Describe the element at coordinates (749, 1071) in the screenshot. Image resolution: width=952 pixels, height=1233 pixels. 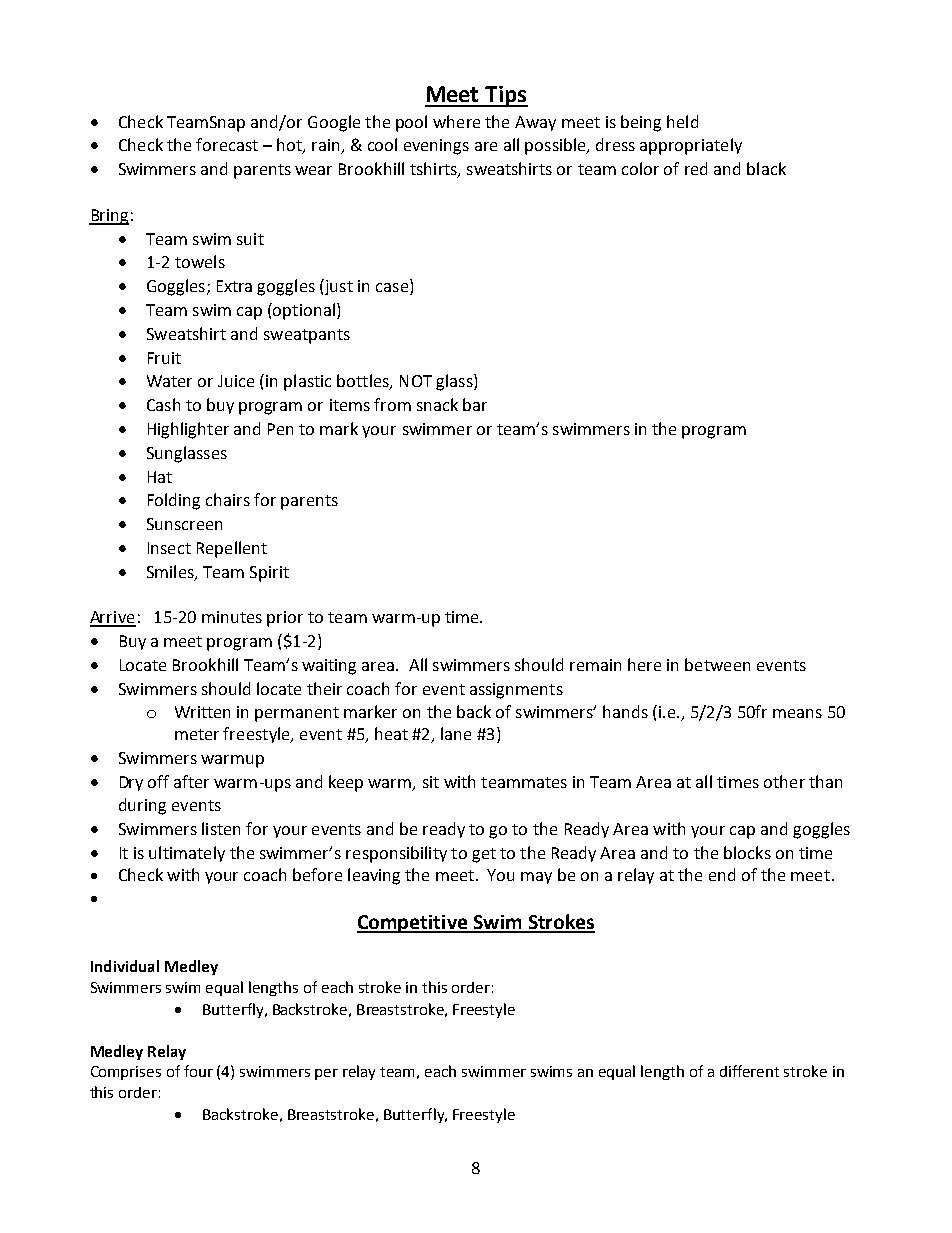
I see `different` at that location.
